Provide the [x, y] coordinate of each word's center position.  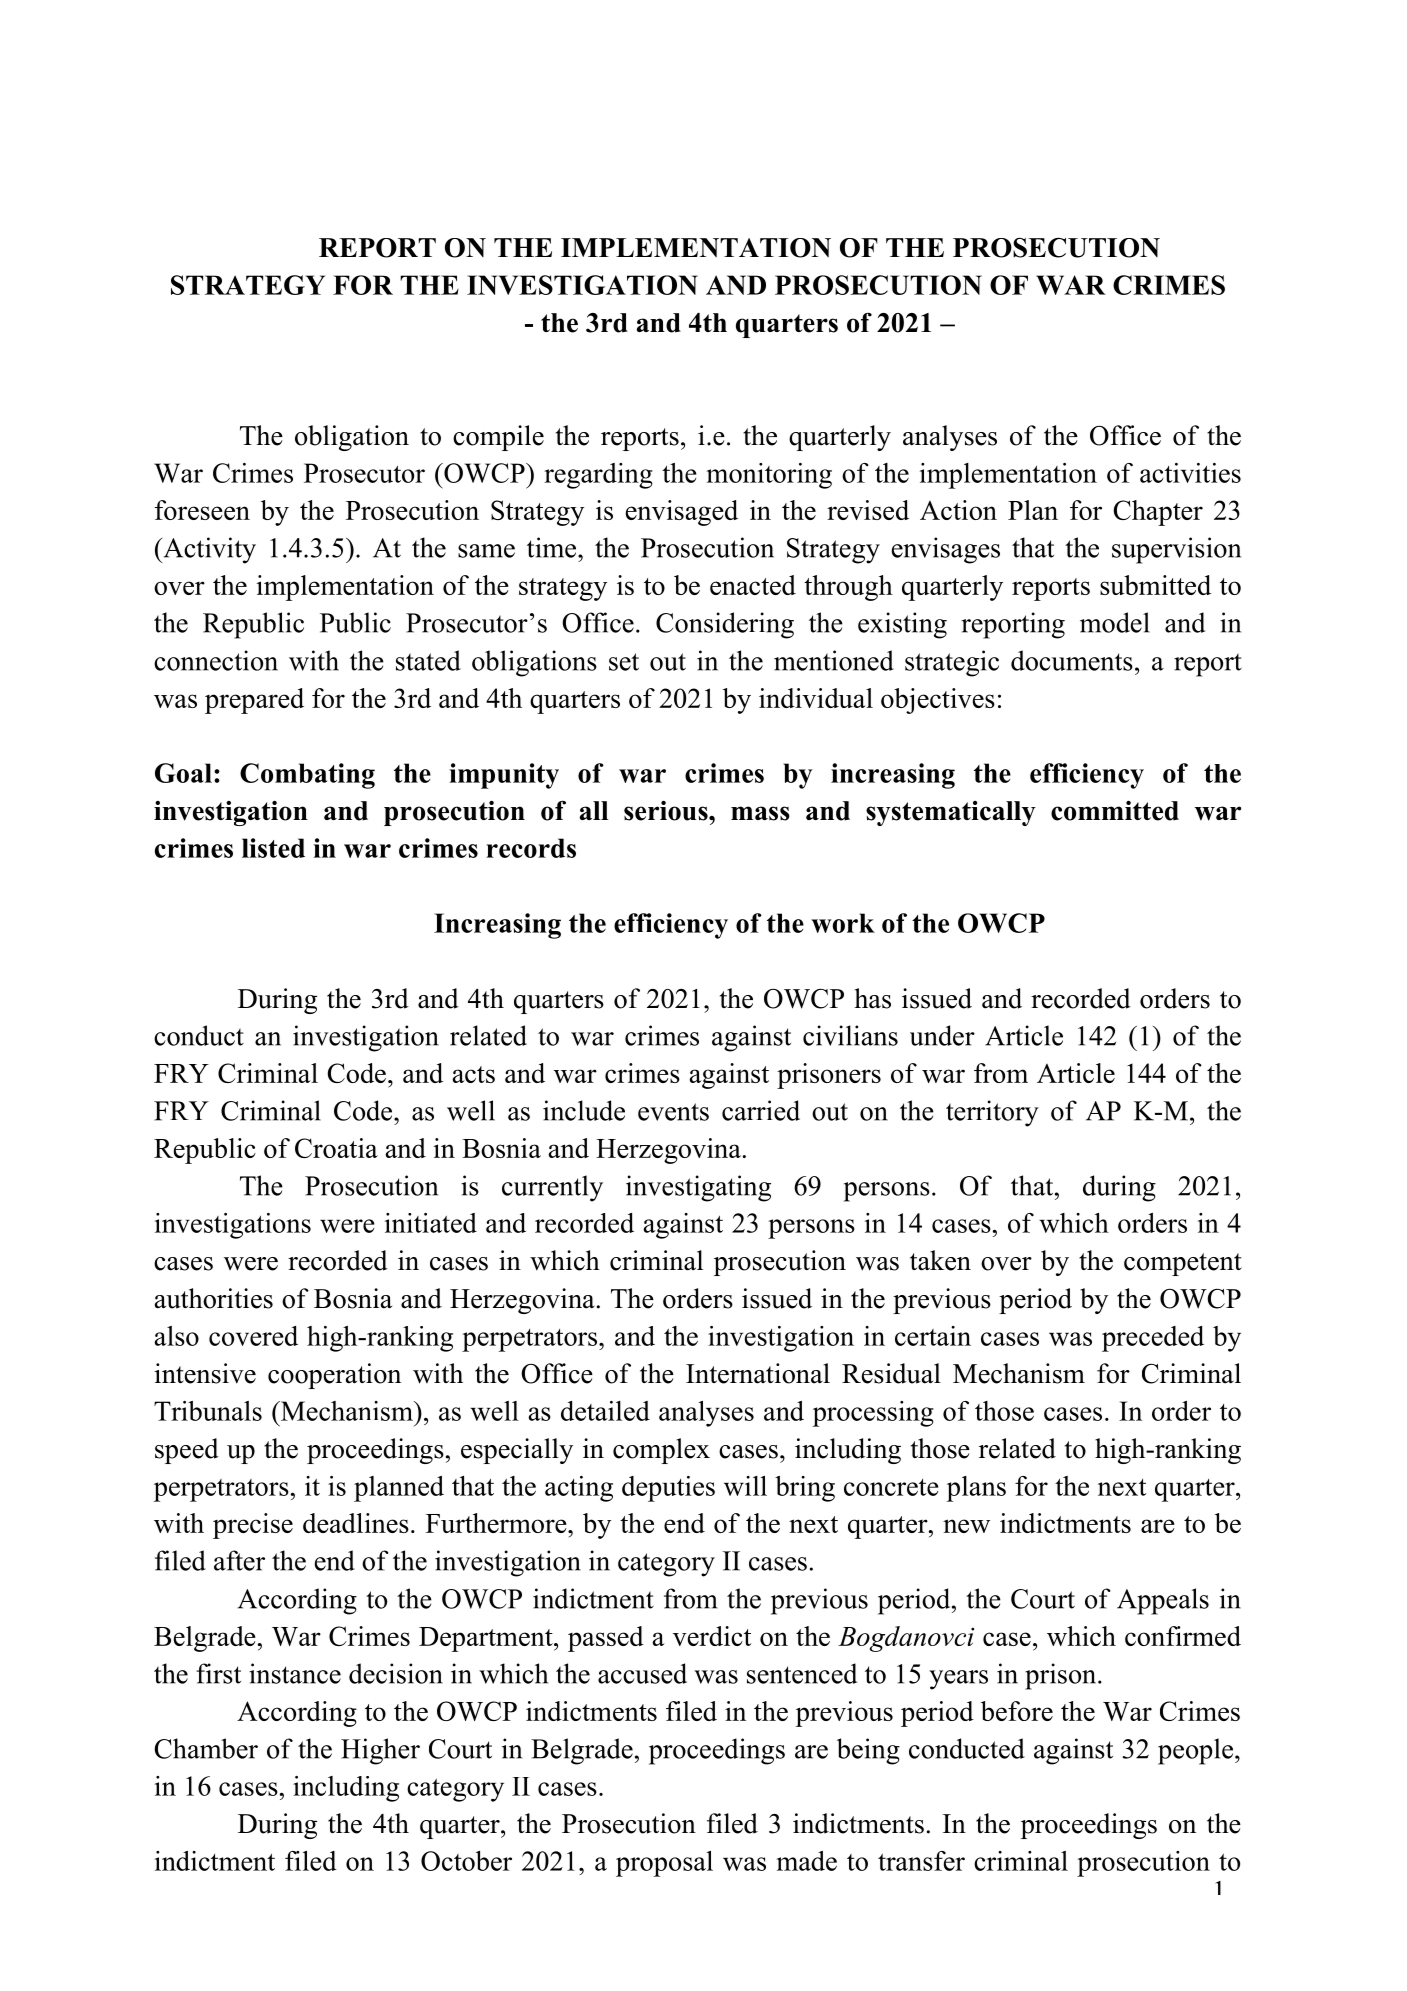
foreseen [202, 510]
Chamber [206, 1748]
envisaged [682, 513]
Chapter [1158, 513]
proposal [664, 1864]
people [1195, 1751]
